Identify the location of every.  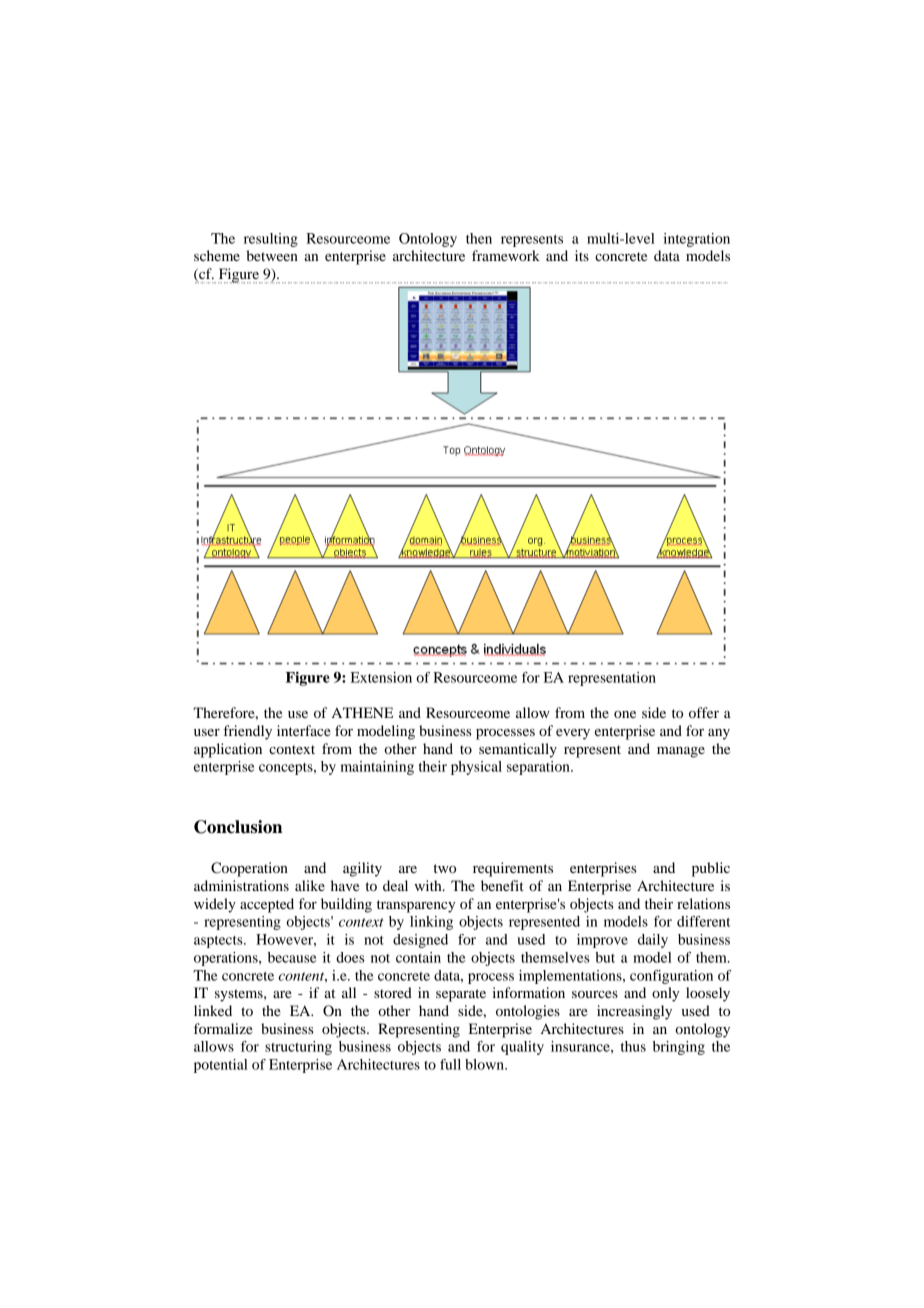
(573, 734).
